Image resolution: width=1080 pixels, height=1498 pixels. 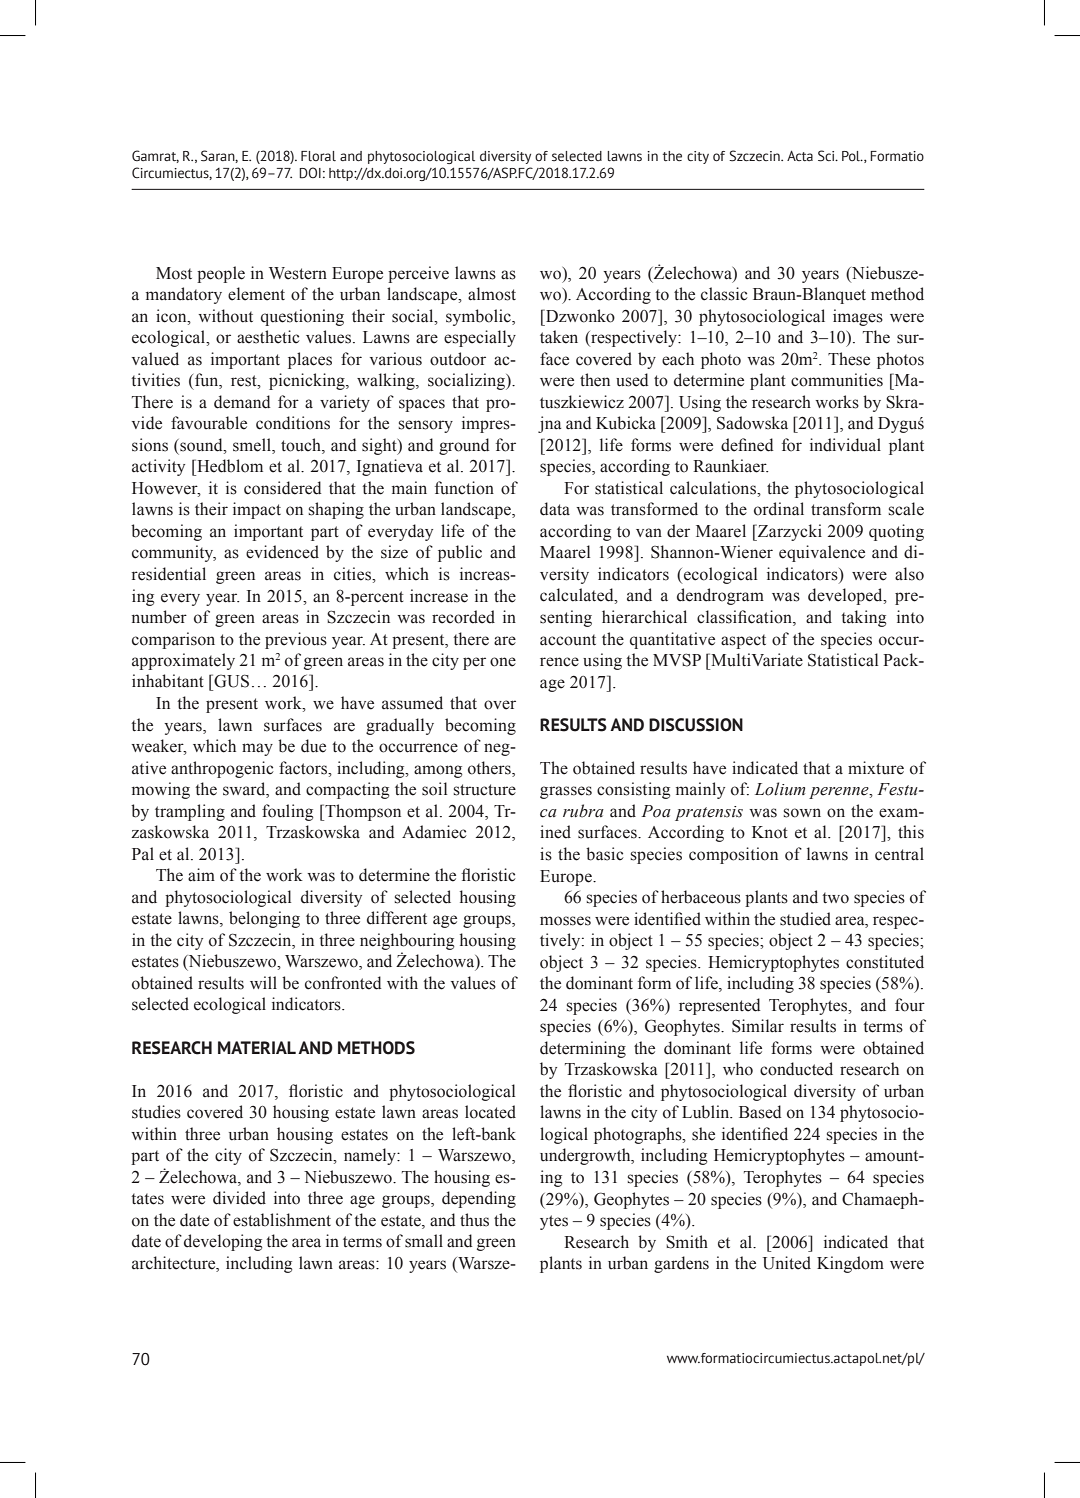 What do you see at coordinates (230, 681) in the screenshot?
I see `GUS` at bounding box center [230, 681].
